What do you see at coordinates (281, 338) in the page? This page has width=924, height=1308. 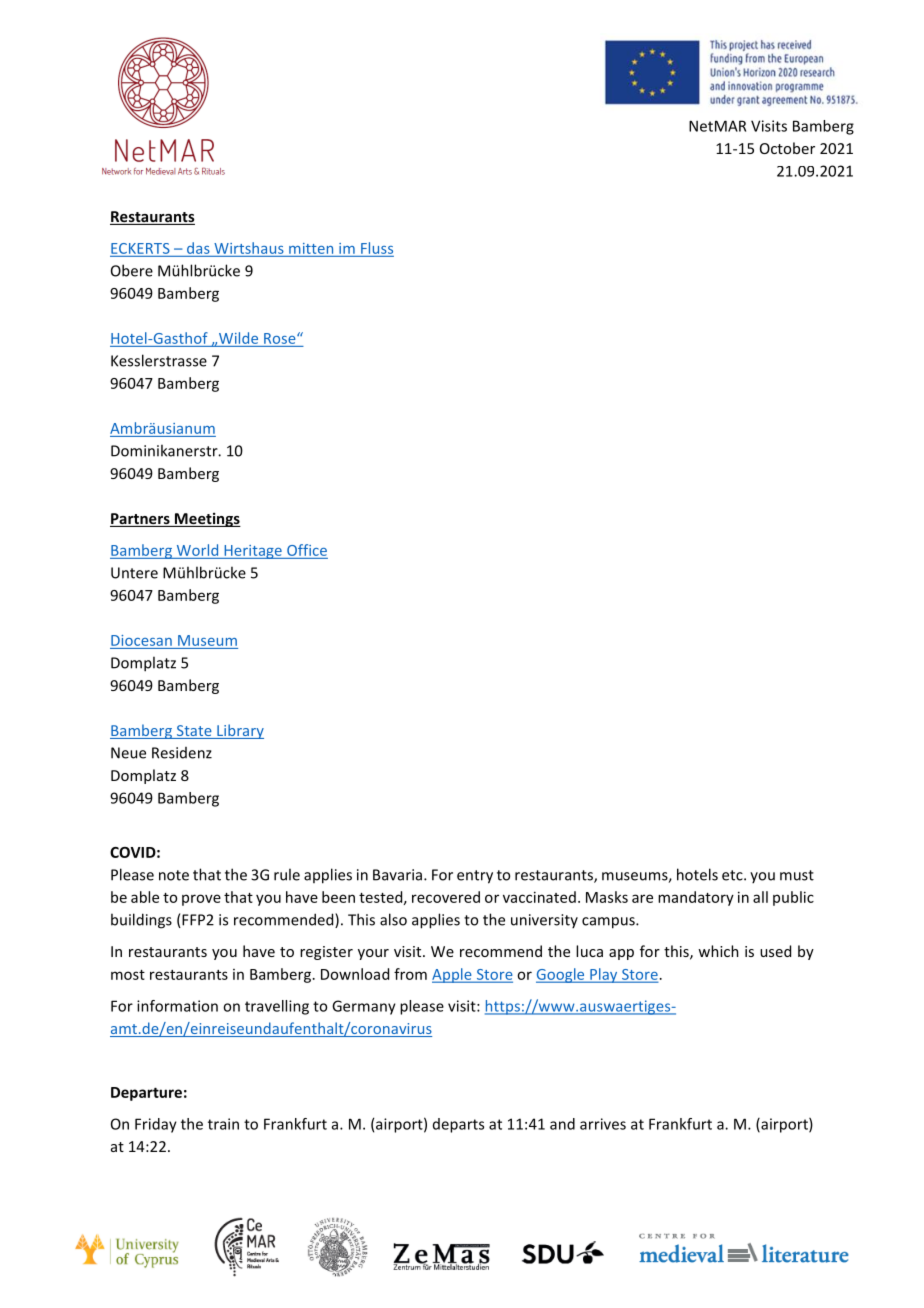 I see `Rose` at bounding box center [281, 338].
